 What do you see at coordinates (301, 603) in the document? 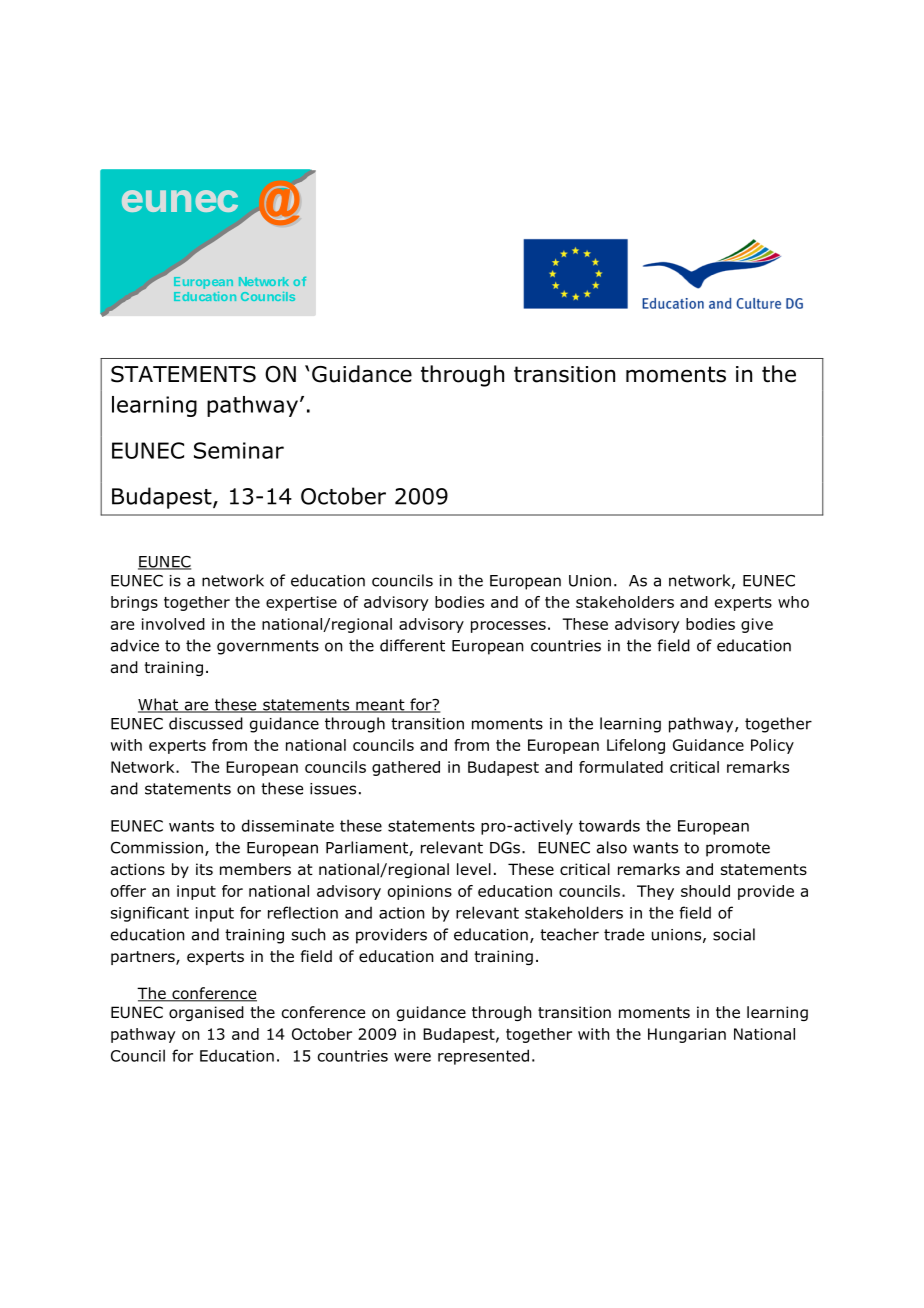
I see `expertise` at bounding box center [301, 603].
